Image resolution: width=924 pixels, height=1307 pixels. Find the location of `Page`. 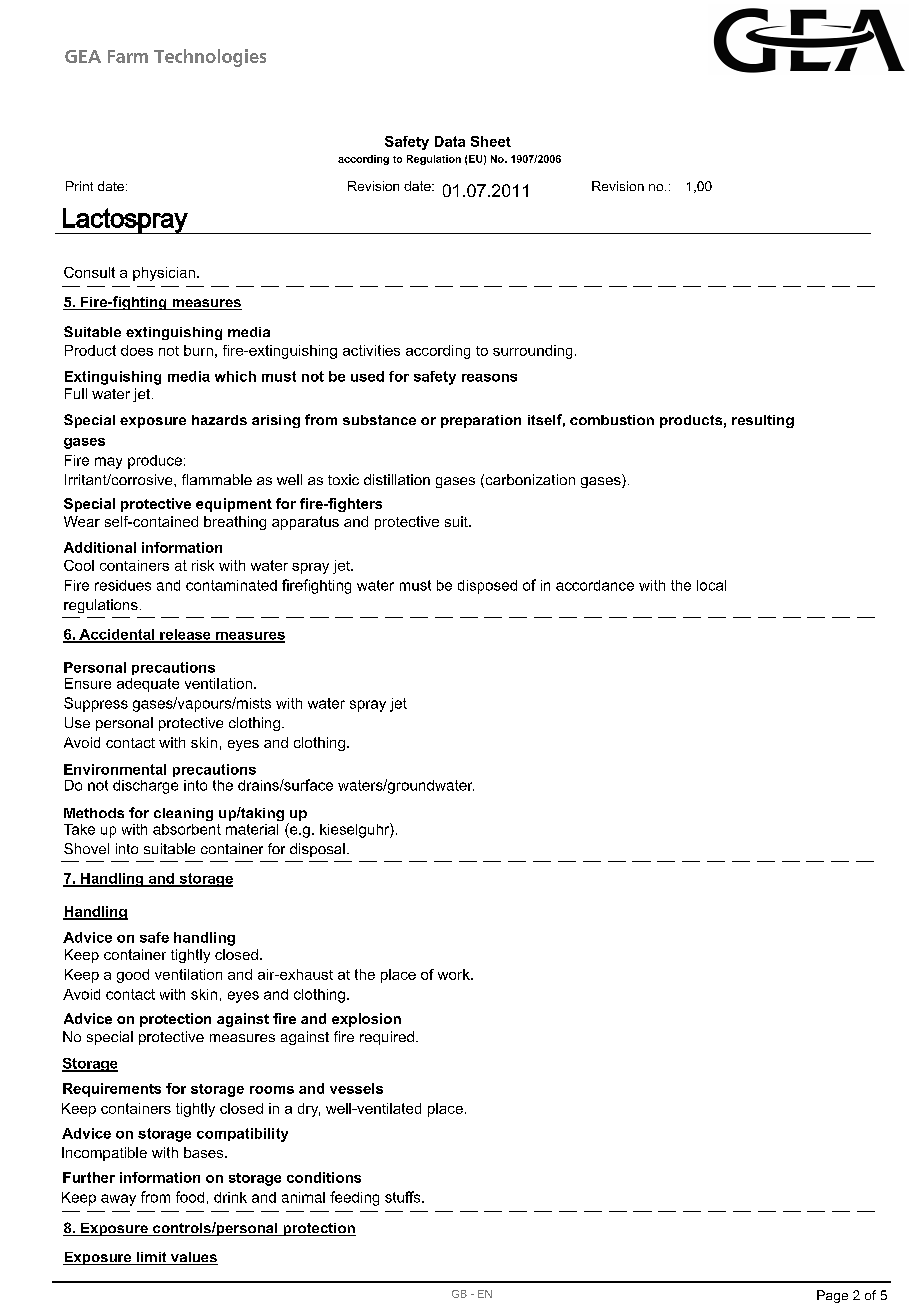

Page is located at coordinates (832, 1296).
